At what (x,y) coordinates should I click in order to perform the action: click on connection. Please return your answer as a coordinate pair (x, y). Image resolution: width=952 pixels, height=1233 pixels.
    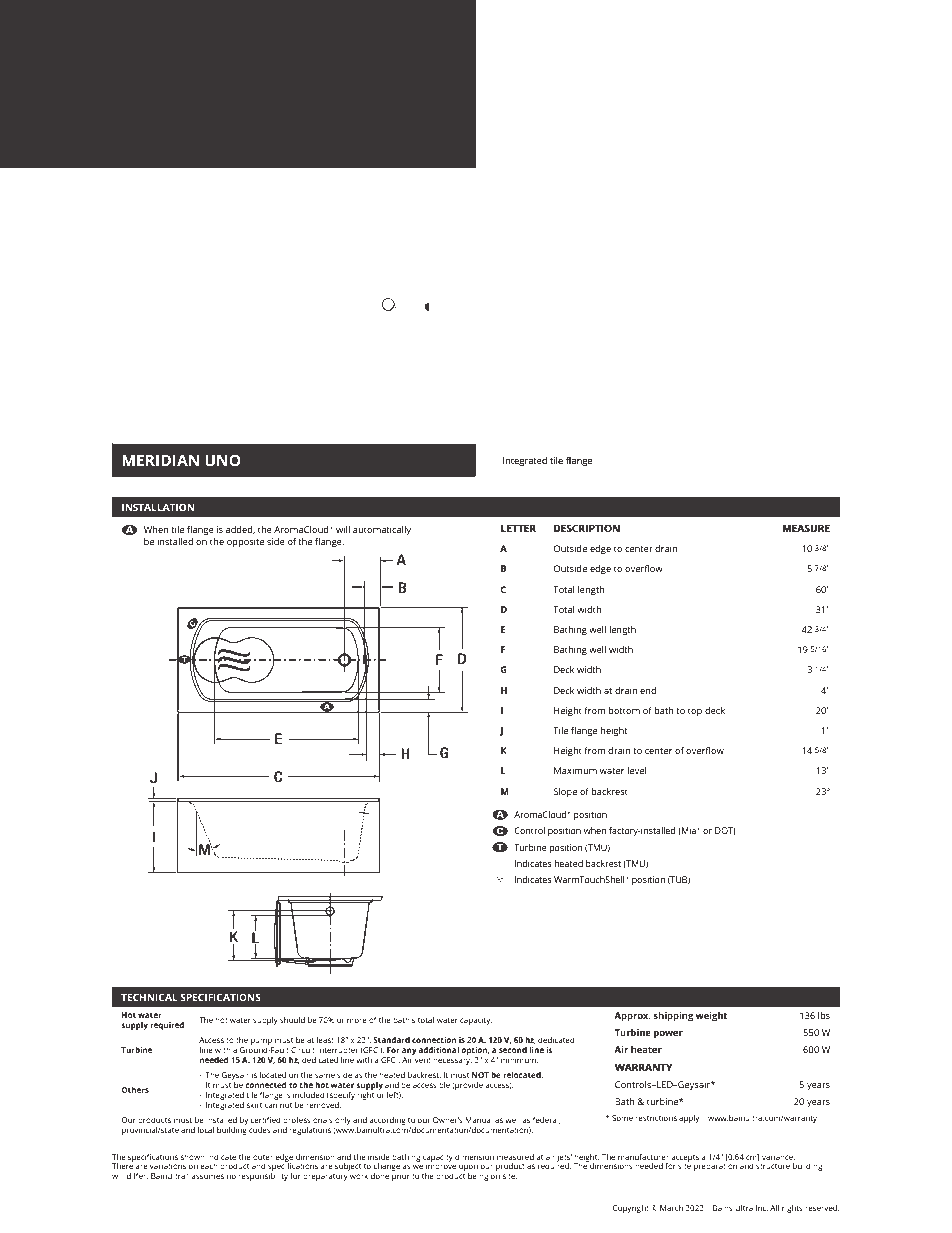
    Looking at the image, I should click on (434, 1040).
